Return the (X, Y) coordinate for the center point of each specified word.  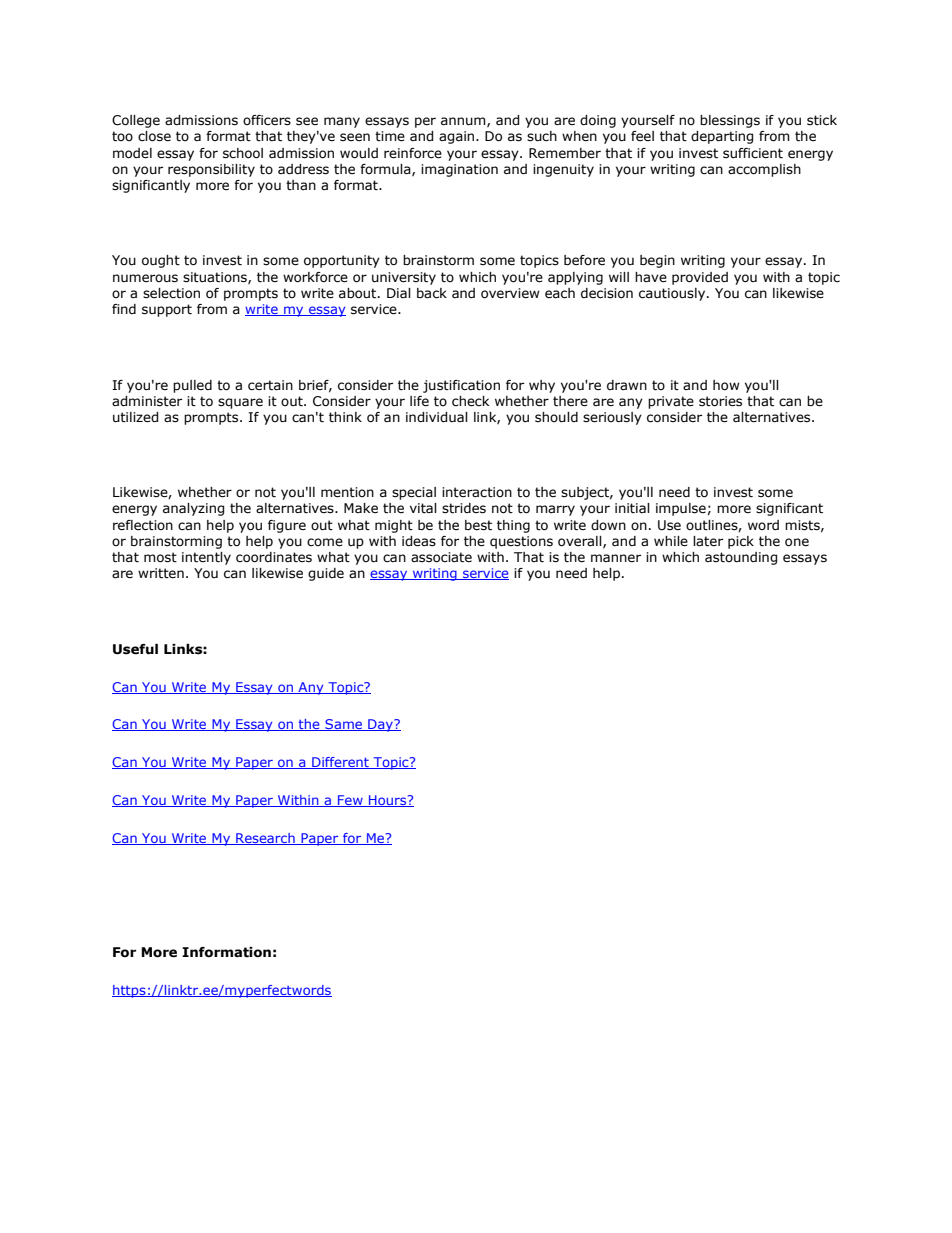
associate (441, 557)
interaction (477, 492)
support (167, 310)
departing (722, 137)
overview (510, 293)
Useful (135, 649)
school (243, 153)
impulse (681, 509)
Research (265, 839)
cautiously (673, 294)
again (458, 137)
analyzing (193, 509)
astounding (741, 558)
